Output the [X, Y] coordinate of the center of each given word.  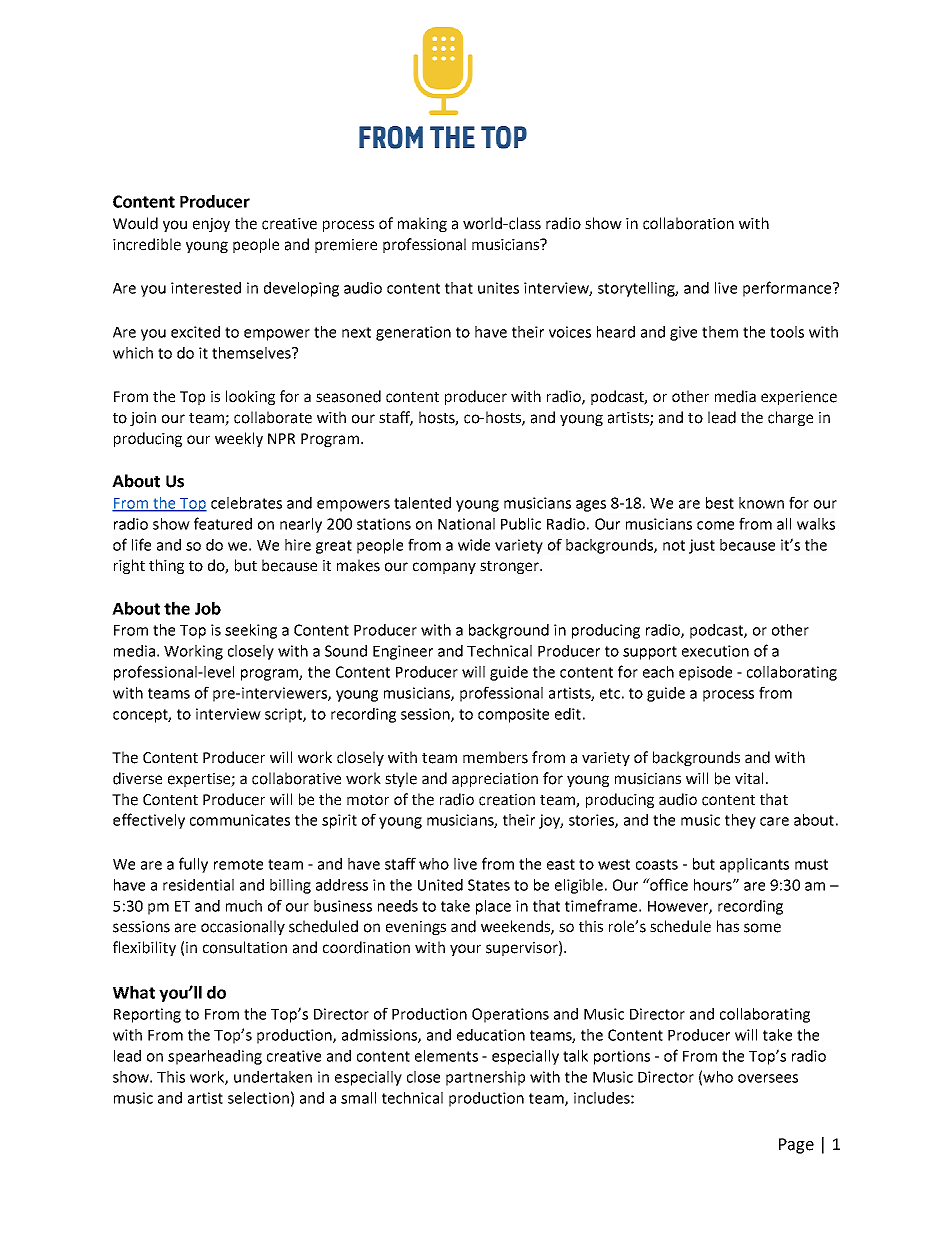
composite [513, 715]
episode [705, 673]
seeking [251, 631]
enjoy [211, 225]
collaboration [688, 223]
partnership [485, 1078]
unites [498, 288]
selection [258, 1098]
